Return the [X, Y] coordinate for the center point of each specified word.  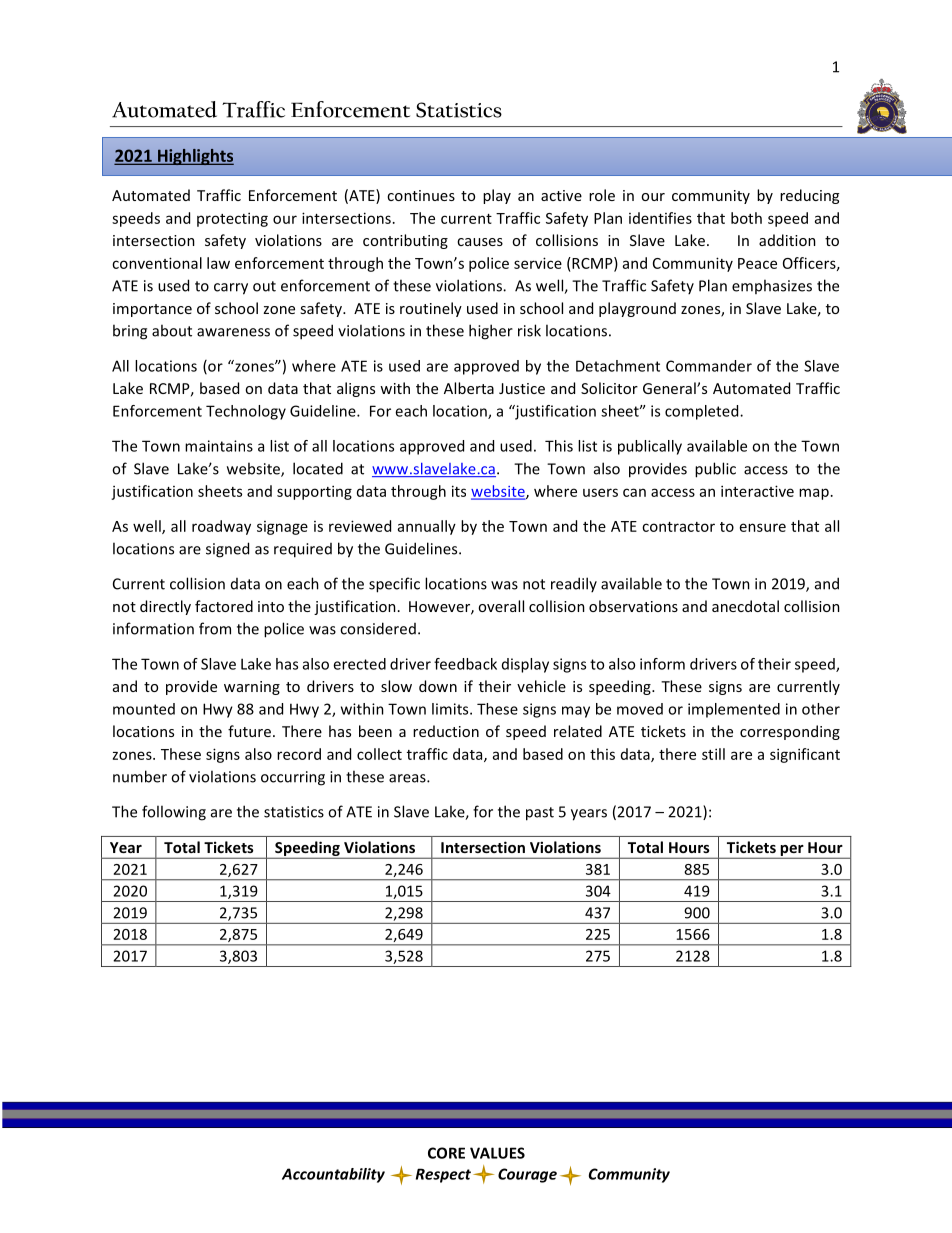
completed [703, 412]
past [540, 814]
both [746, 218]
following [174, 813]
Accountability [333, 1175]
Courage [527, 1175]
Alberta [469, 388]
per [792, 852]
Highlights [194, 157]
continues [421, 195]
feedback [465, 664]
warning [252, 688]
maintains [219, 446]
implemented [734, 710]
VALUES [497, 1153]
